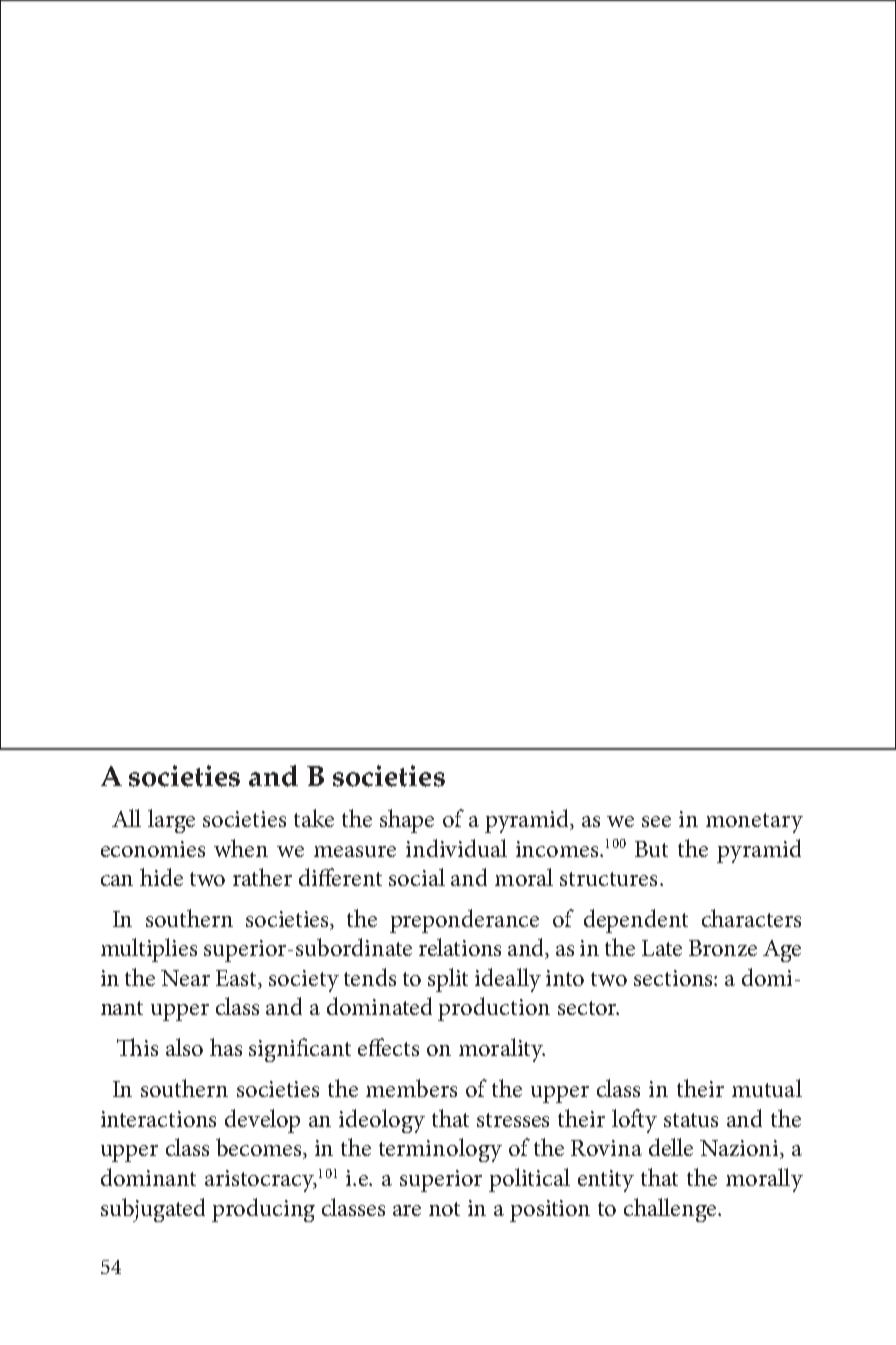 The width and height of the screenshot is (896, 1345). I want to click on when, so click(241, 848).
